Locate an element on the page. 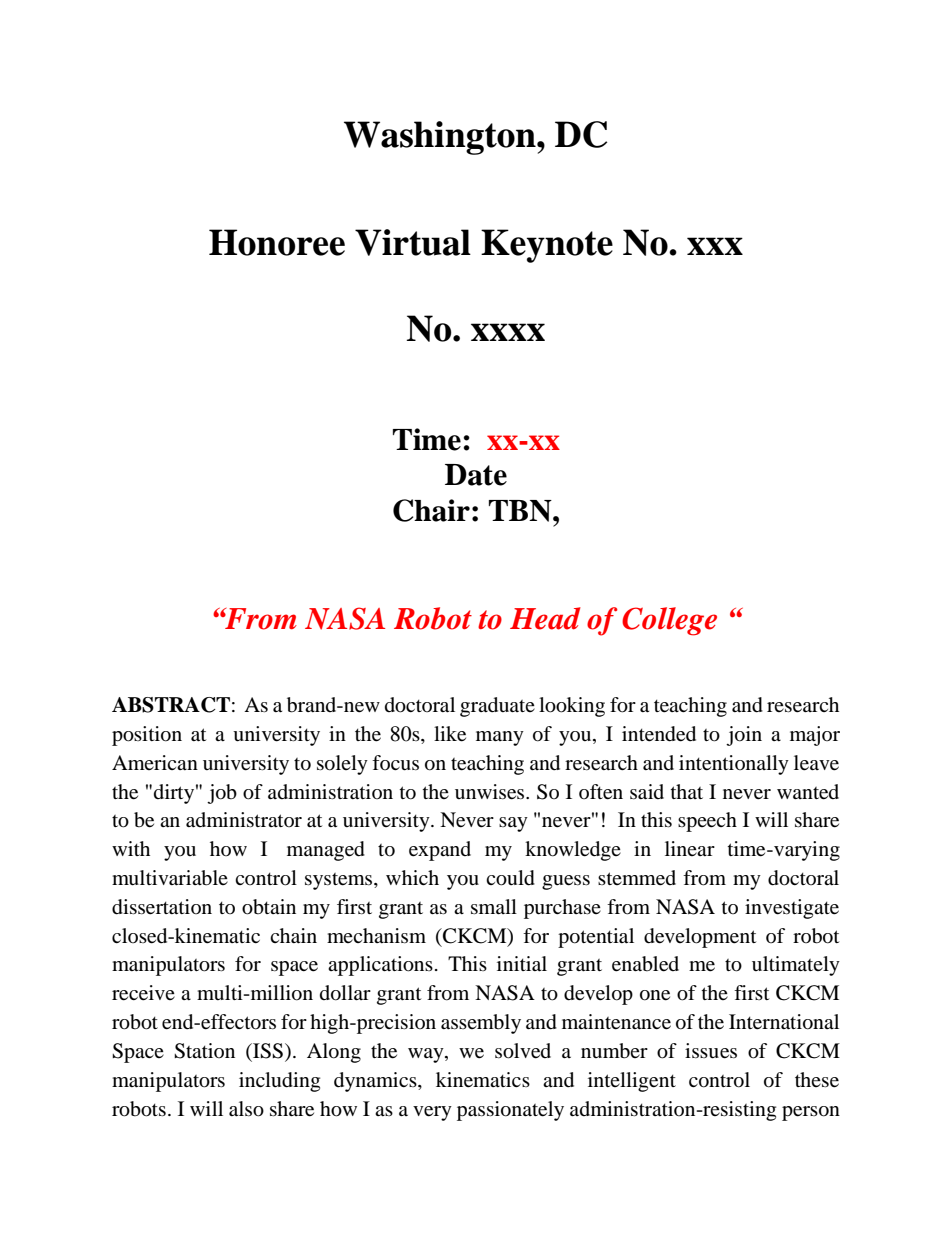 Image resolution: width=952 pixels, height=1233 pixels. Head is located at coordinates (545, 618).
